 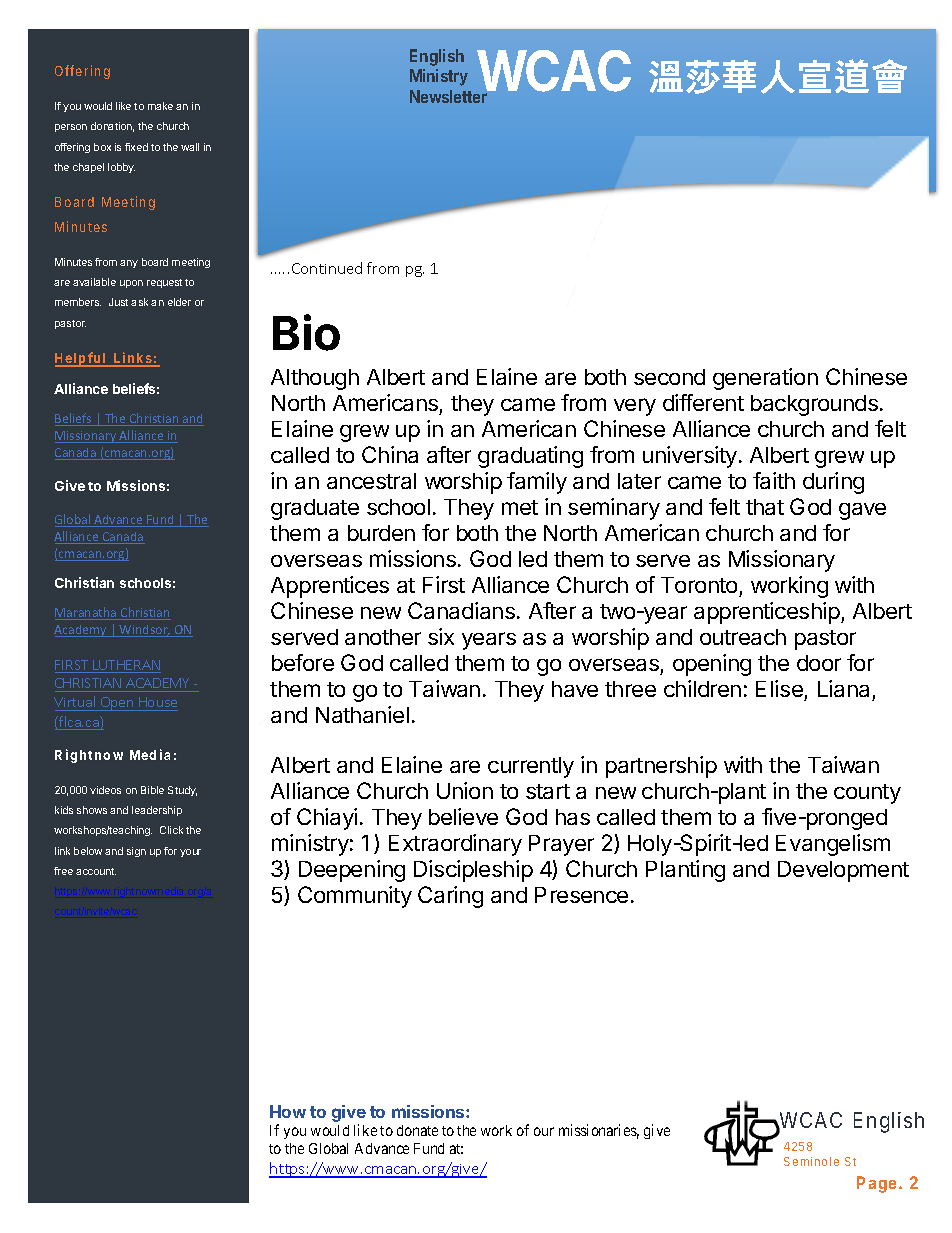 I want to click on donate, so click(x=417, y=1130).
